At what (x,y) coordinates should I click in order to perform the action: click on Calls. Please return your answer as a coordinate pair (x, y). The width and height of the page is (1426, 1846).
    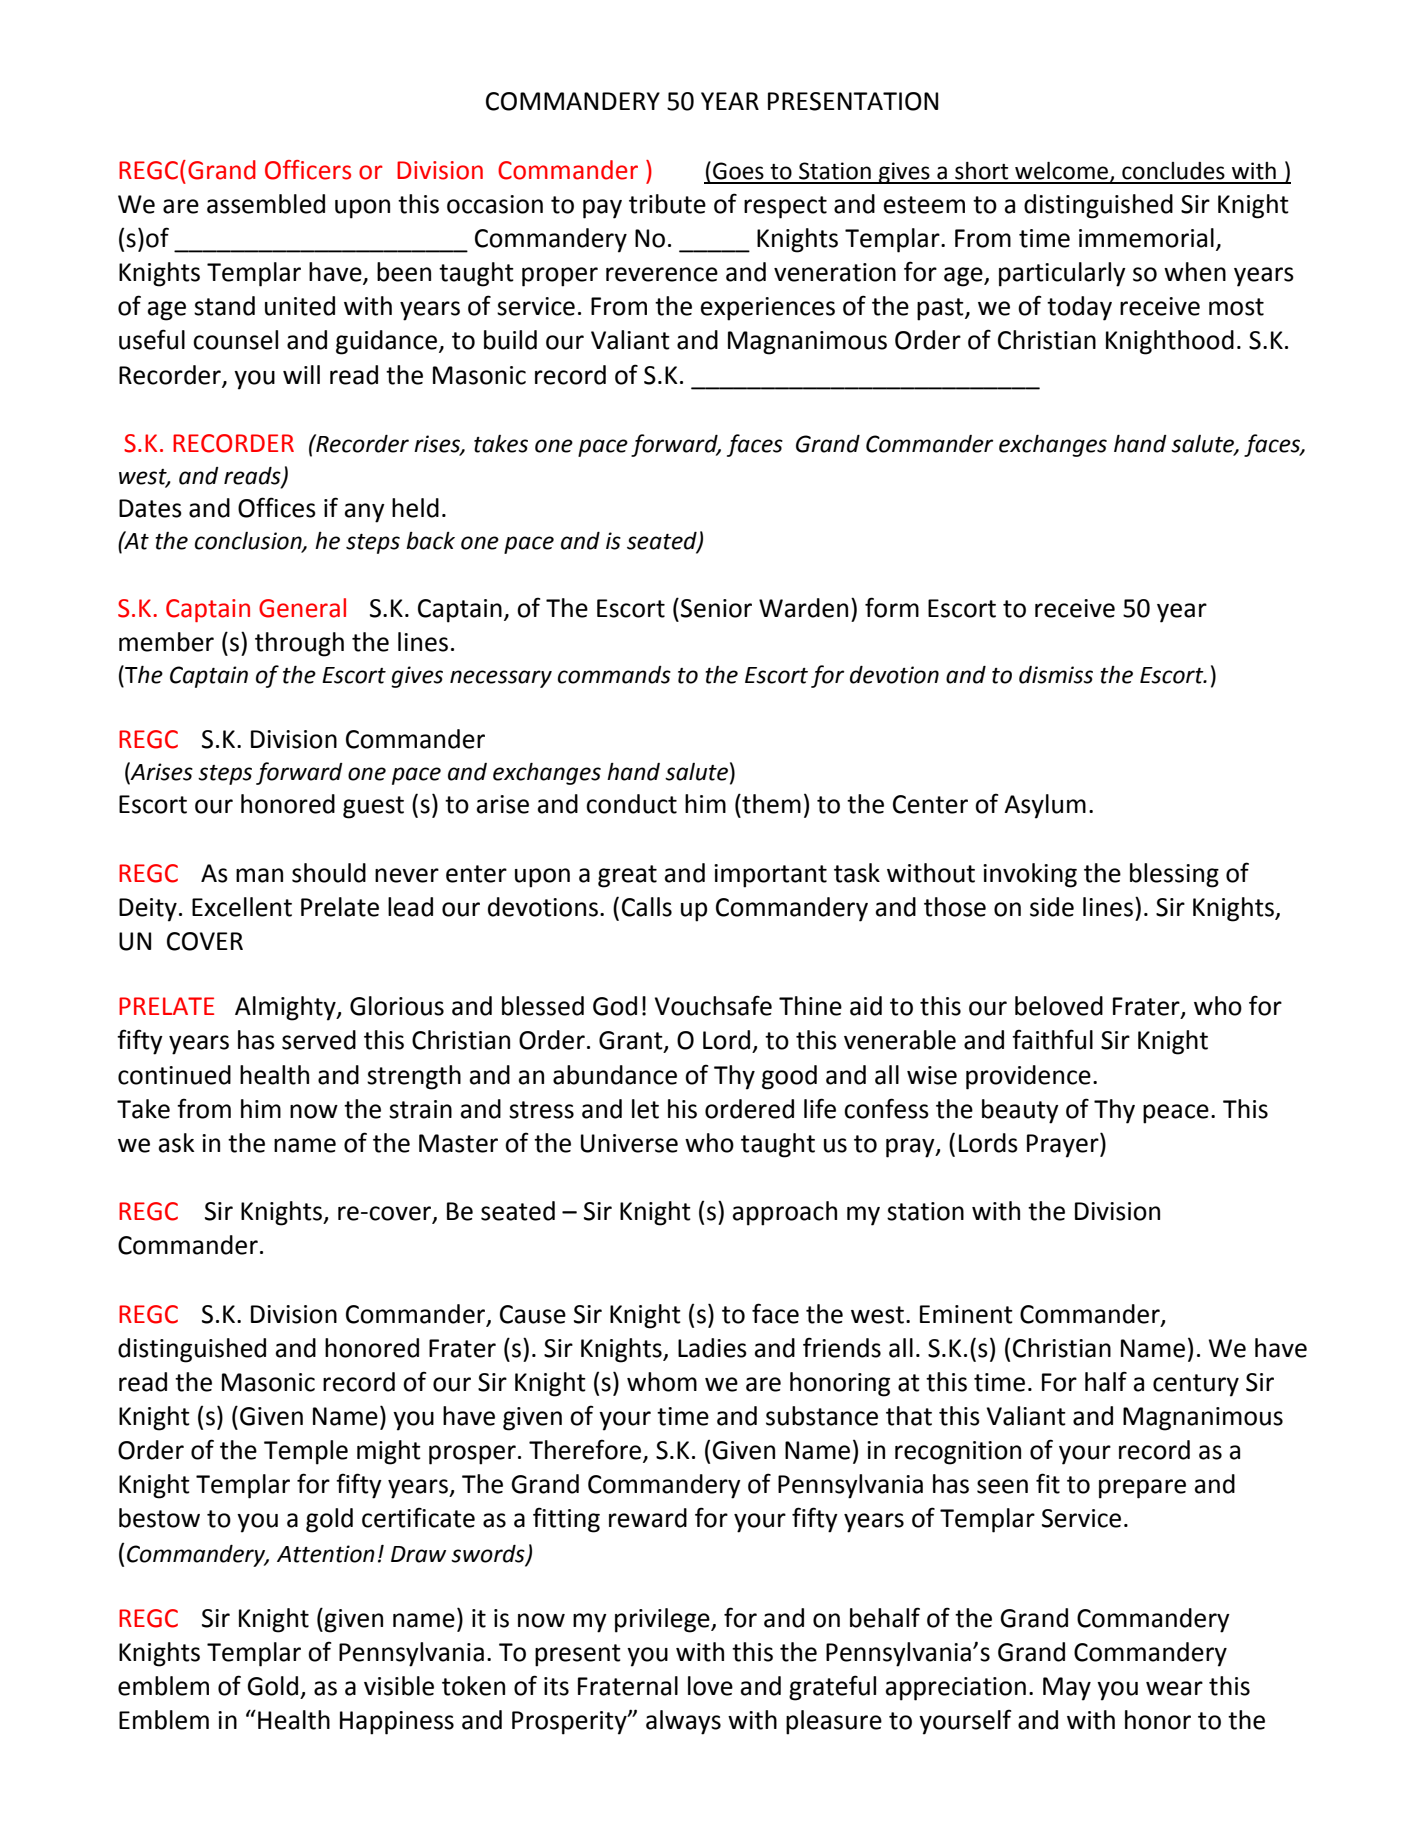
    Looking at the image, I should click on (647, 907).
